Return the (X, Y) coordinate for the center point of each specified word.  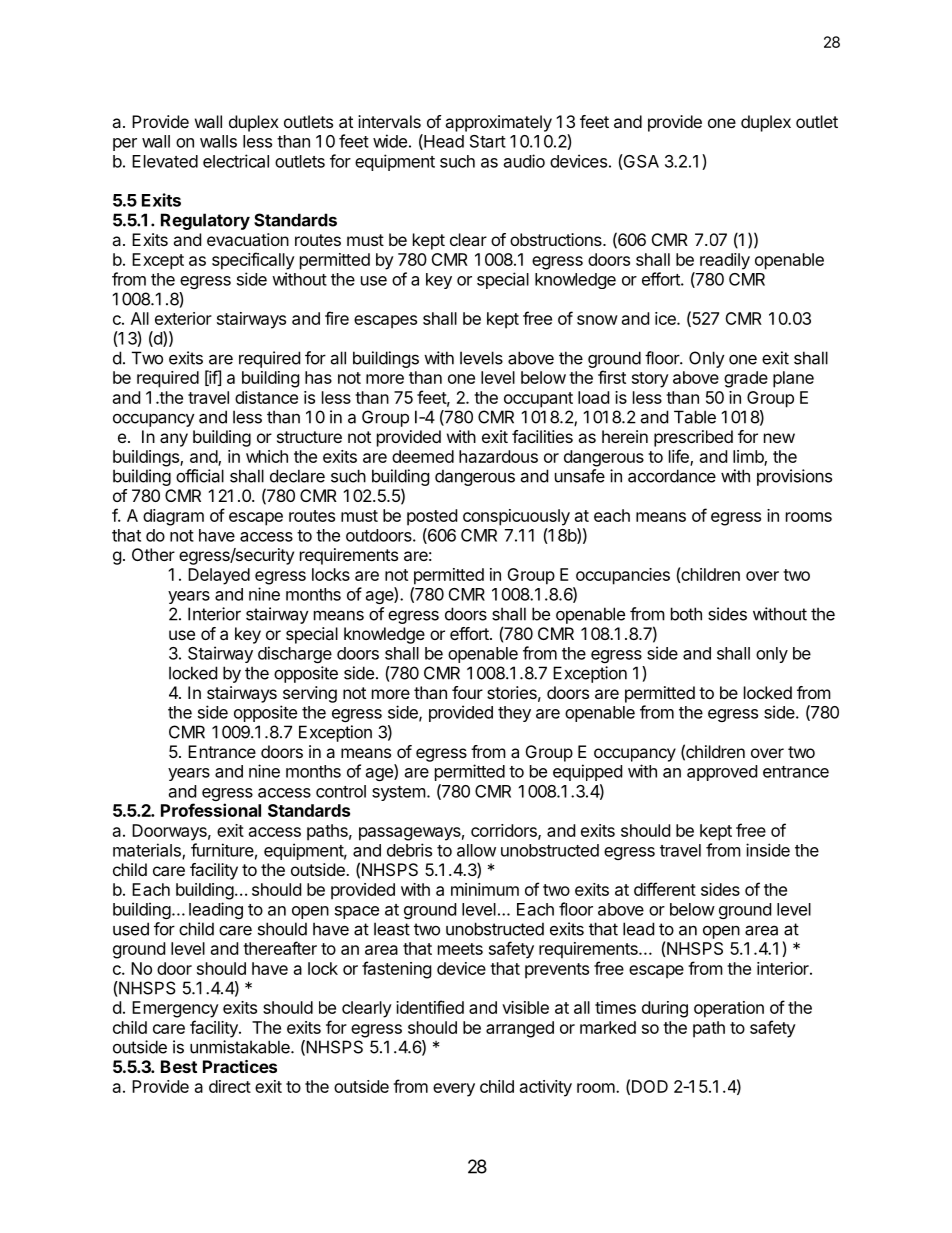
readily (725, 261)
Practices (240, 1066)
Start (488, 141)
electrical (236, 161)
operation (729, 1009)
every (454, 1090)
